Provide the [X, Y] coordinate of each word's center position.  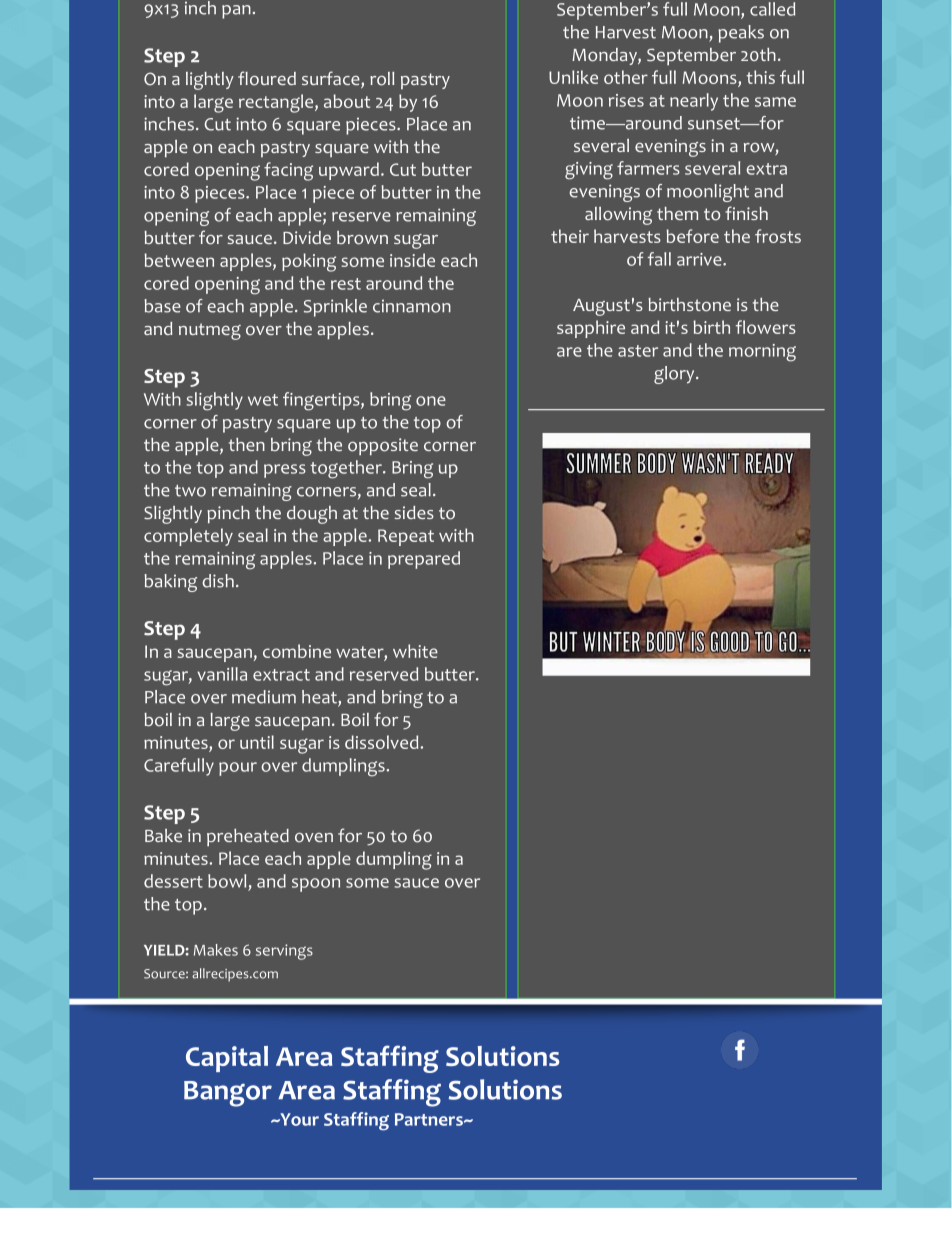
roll [382, 79]
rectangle [277, 103]
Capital [227, 1059]
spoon [316, 885]
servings [284, 952]
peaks [741, 34]
